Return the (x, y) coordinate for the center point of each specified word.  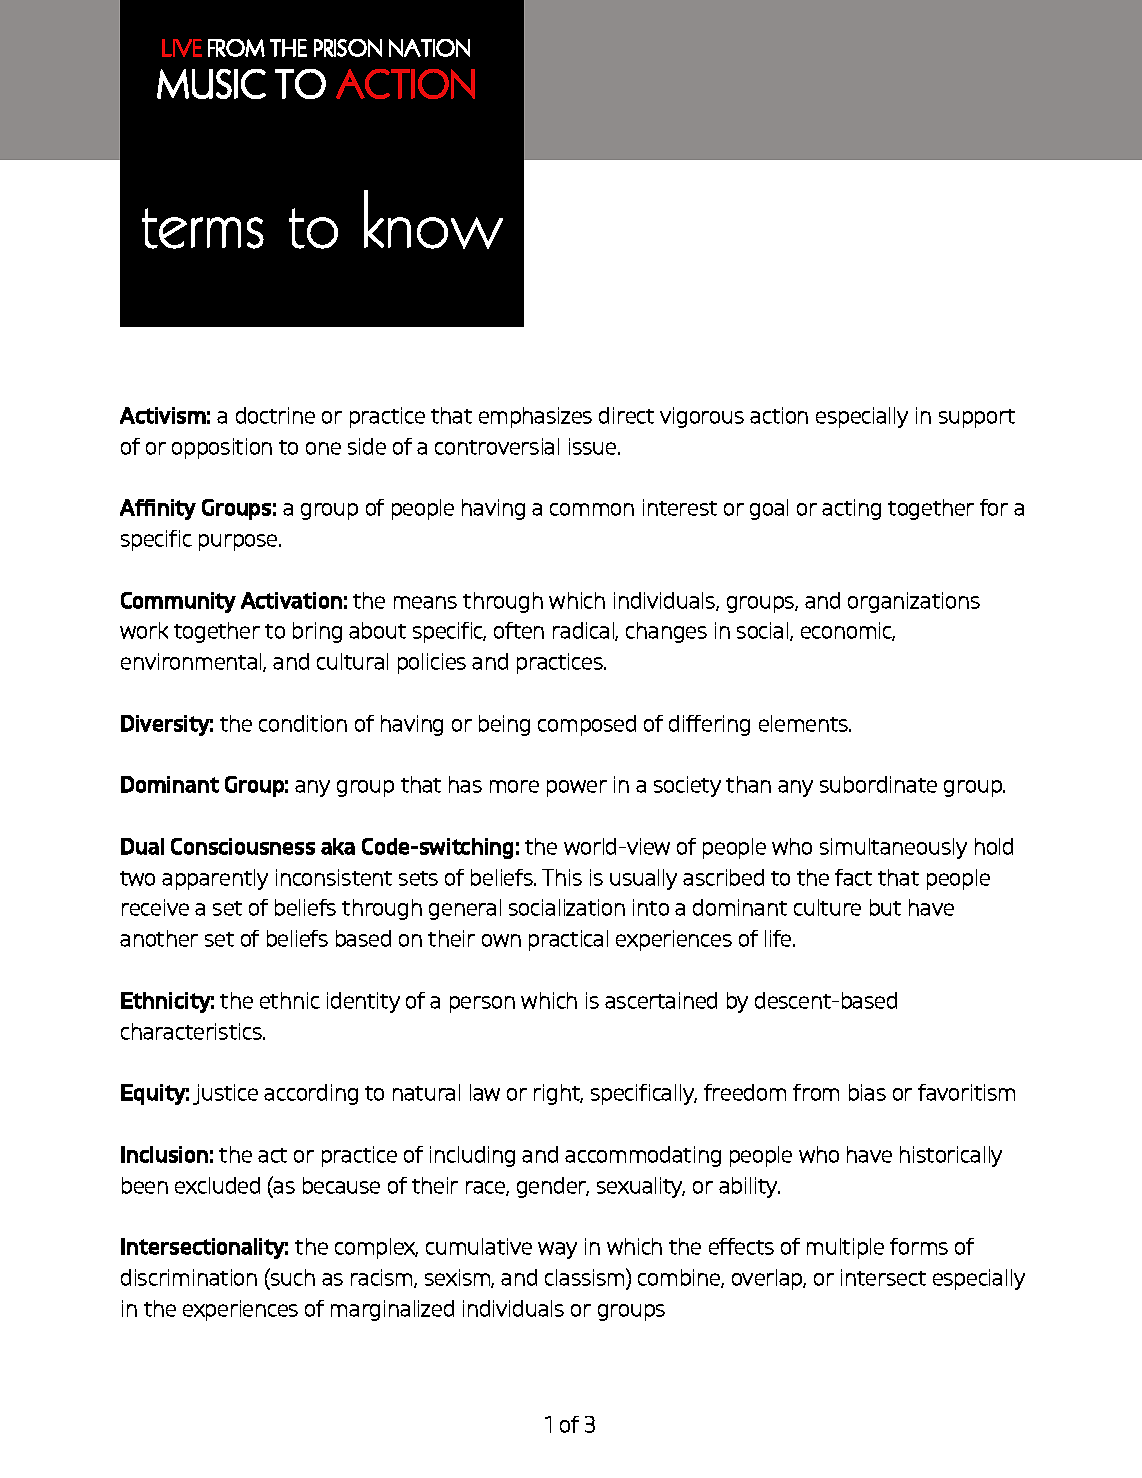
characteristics (192, 1031)
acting (851, 509)
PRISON (348, 48)
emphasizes (535, 417)
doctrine (275, 415)
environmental (192, 662)
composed (587, 725)
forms (919, 1246)
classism (586, 1277)
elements (804, 723)
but (885, 907)
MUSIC (211, 84)
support (977, 418)
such (292, 1277)
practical (568, 940)
